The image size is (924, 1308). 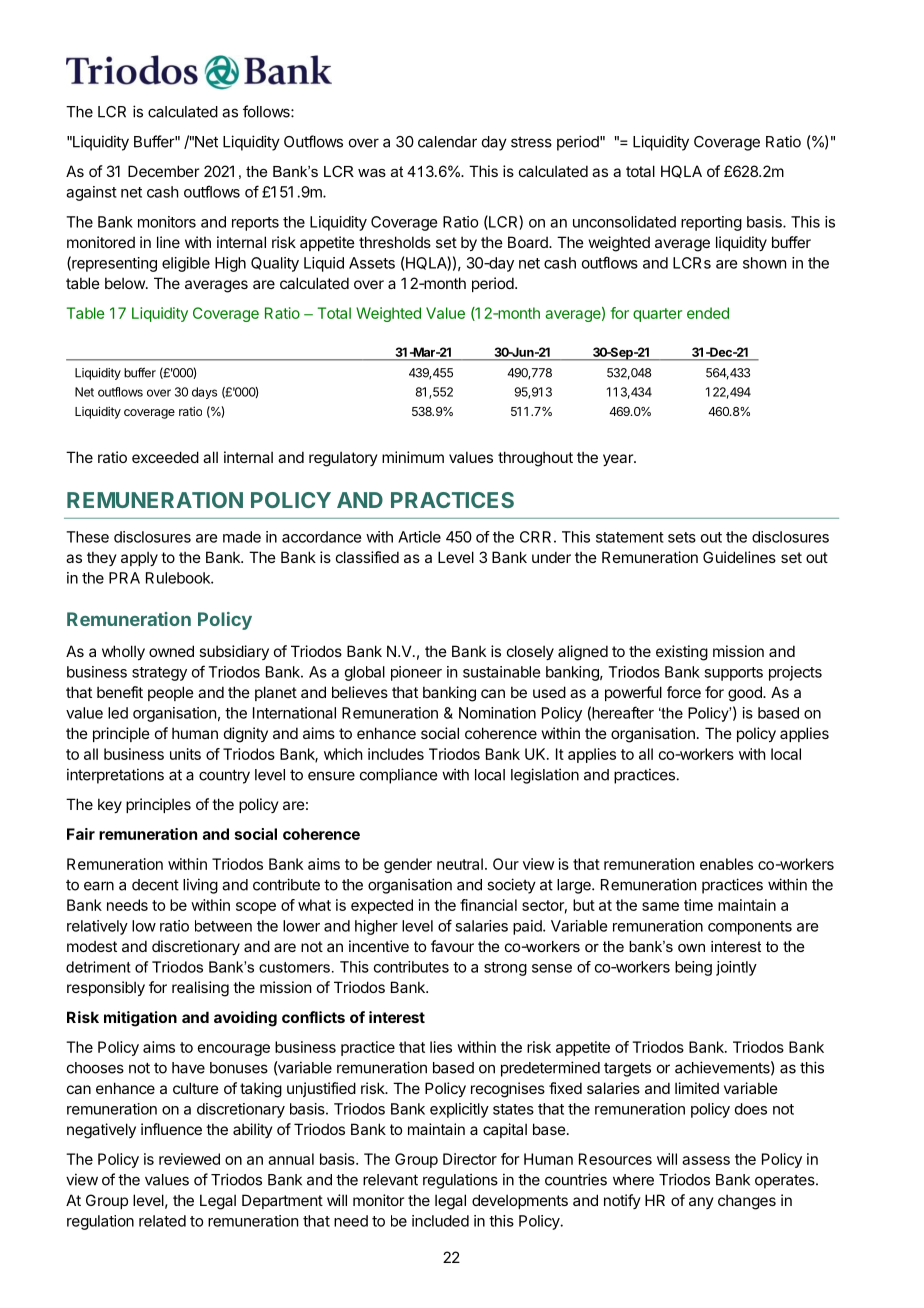 I want to click on strategy, so click(x=159, y=674).
